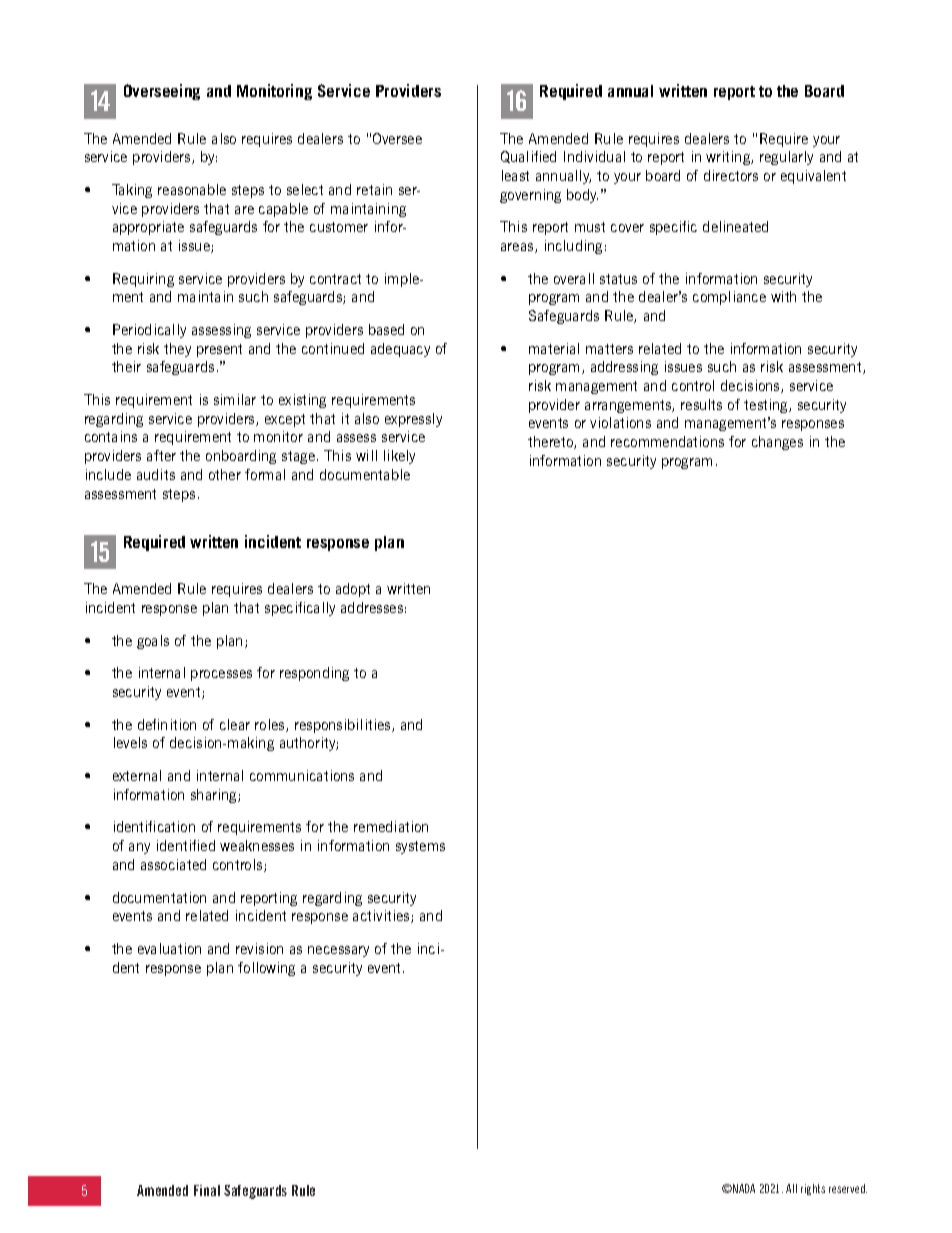  I want to click on responsibilities, so click(344, 726).
